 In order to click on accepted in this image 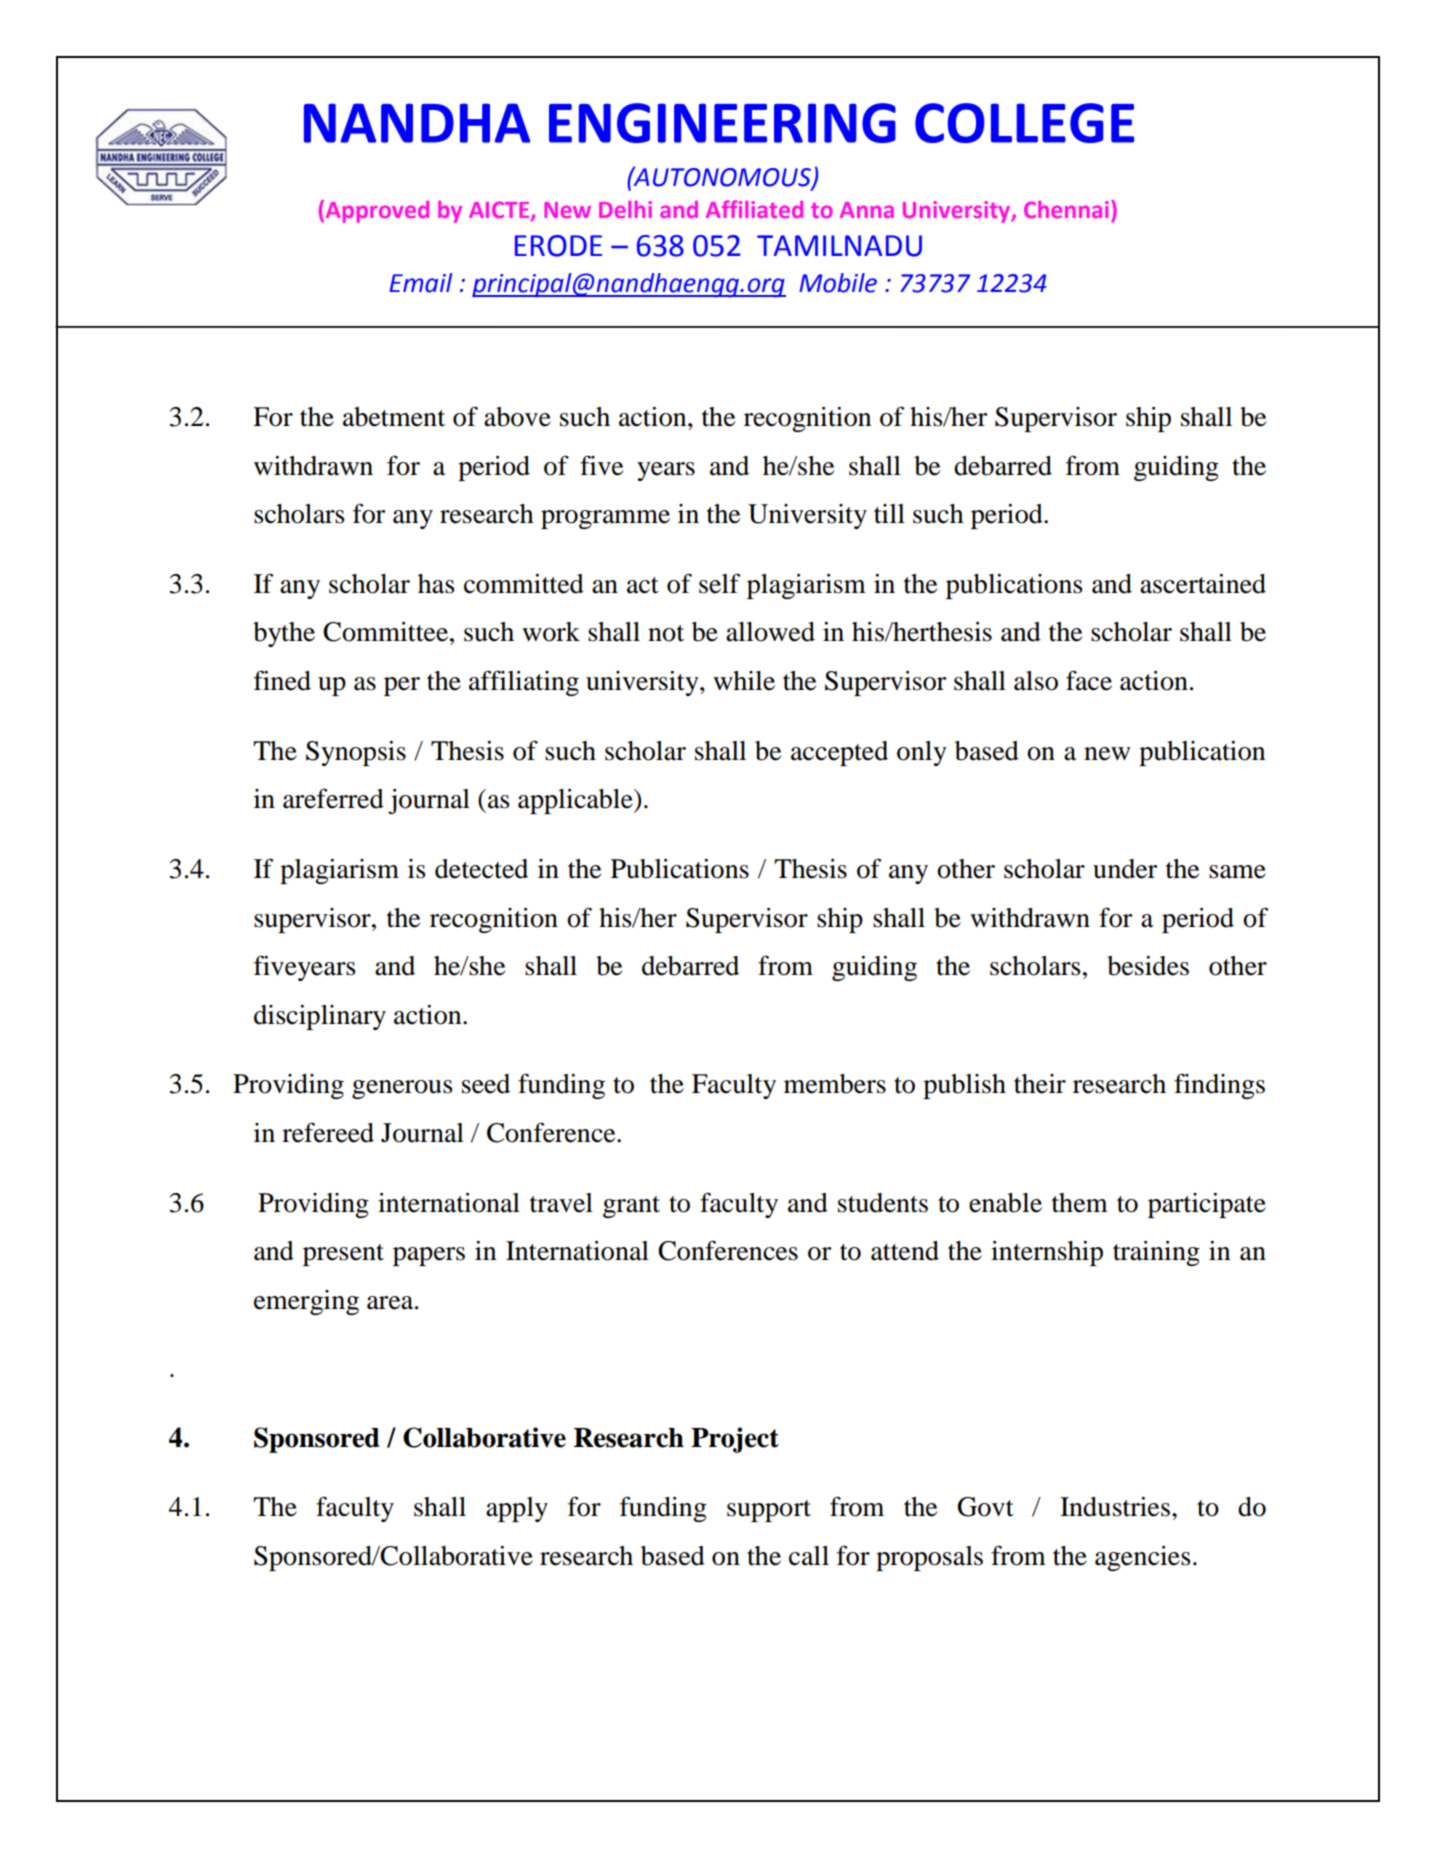, I will do `click(839, 753)`.
